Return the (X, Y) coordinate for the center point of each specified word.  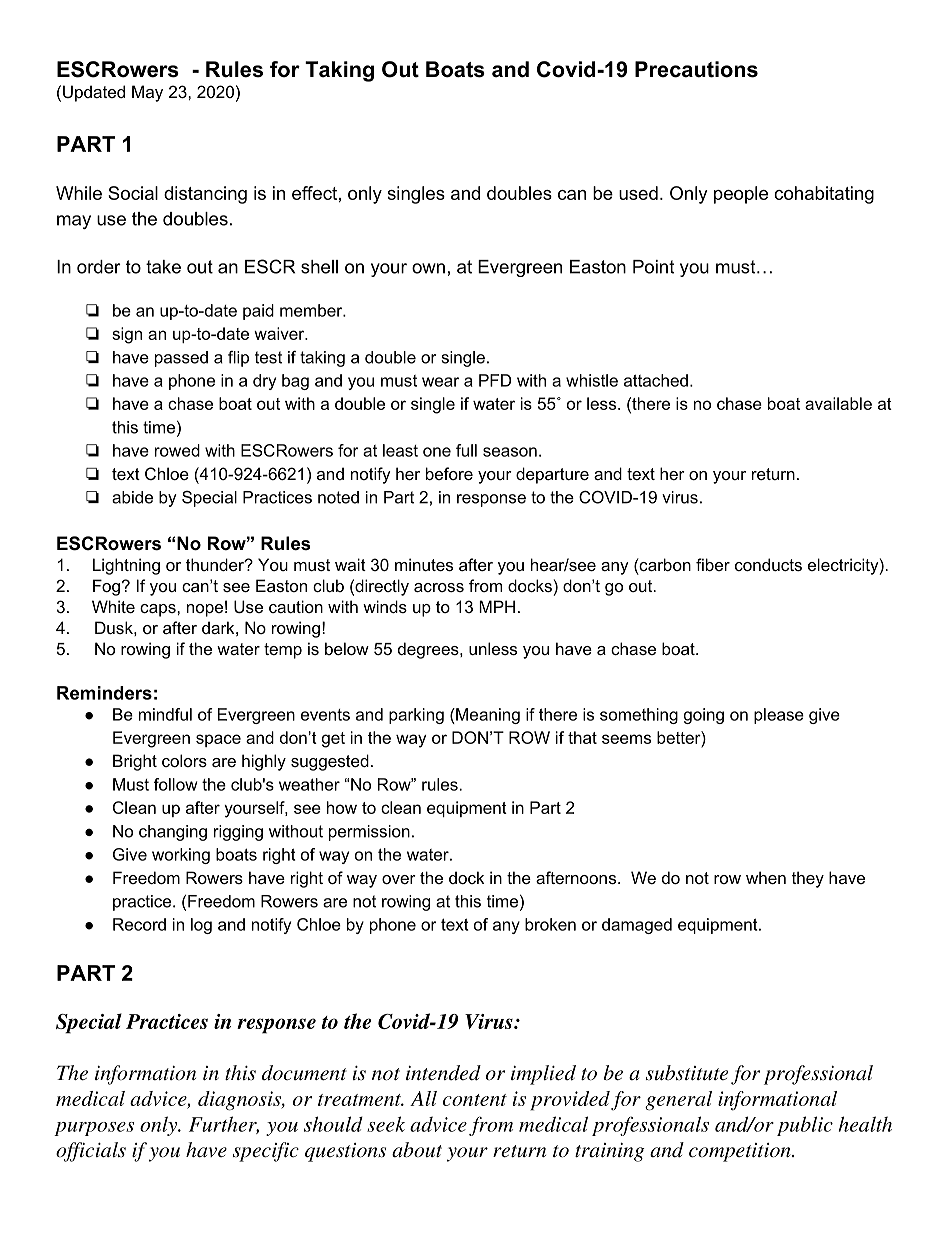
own (428, 268)
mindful (165, 714)
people (741, 195)
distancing (205, 195)
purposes (94, 1129)
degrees (429, 650)
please (779, 716)
